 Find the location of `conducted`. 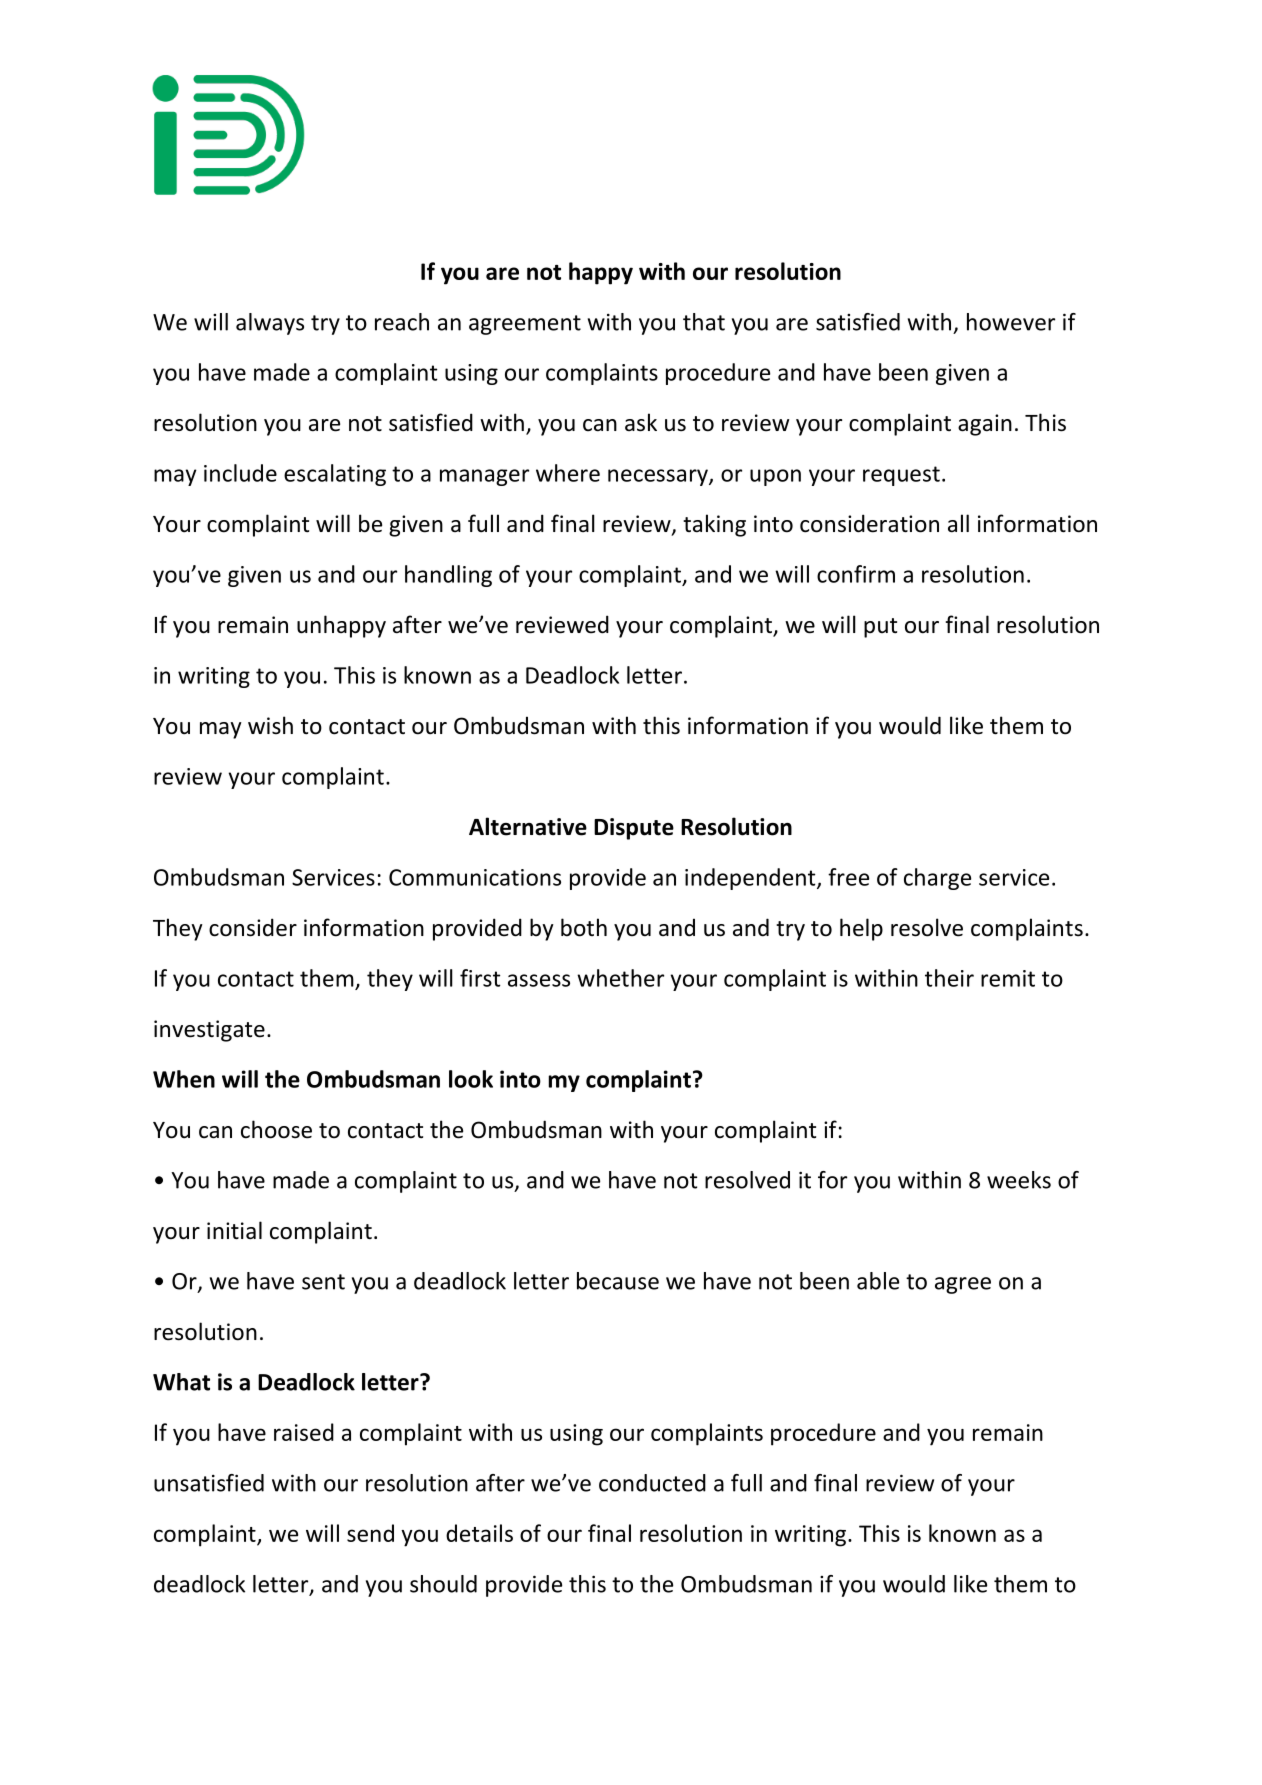

conducted is located at coordinates (652, 1483).
